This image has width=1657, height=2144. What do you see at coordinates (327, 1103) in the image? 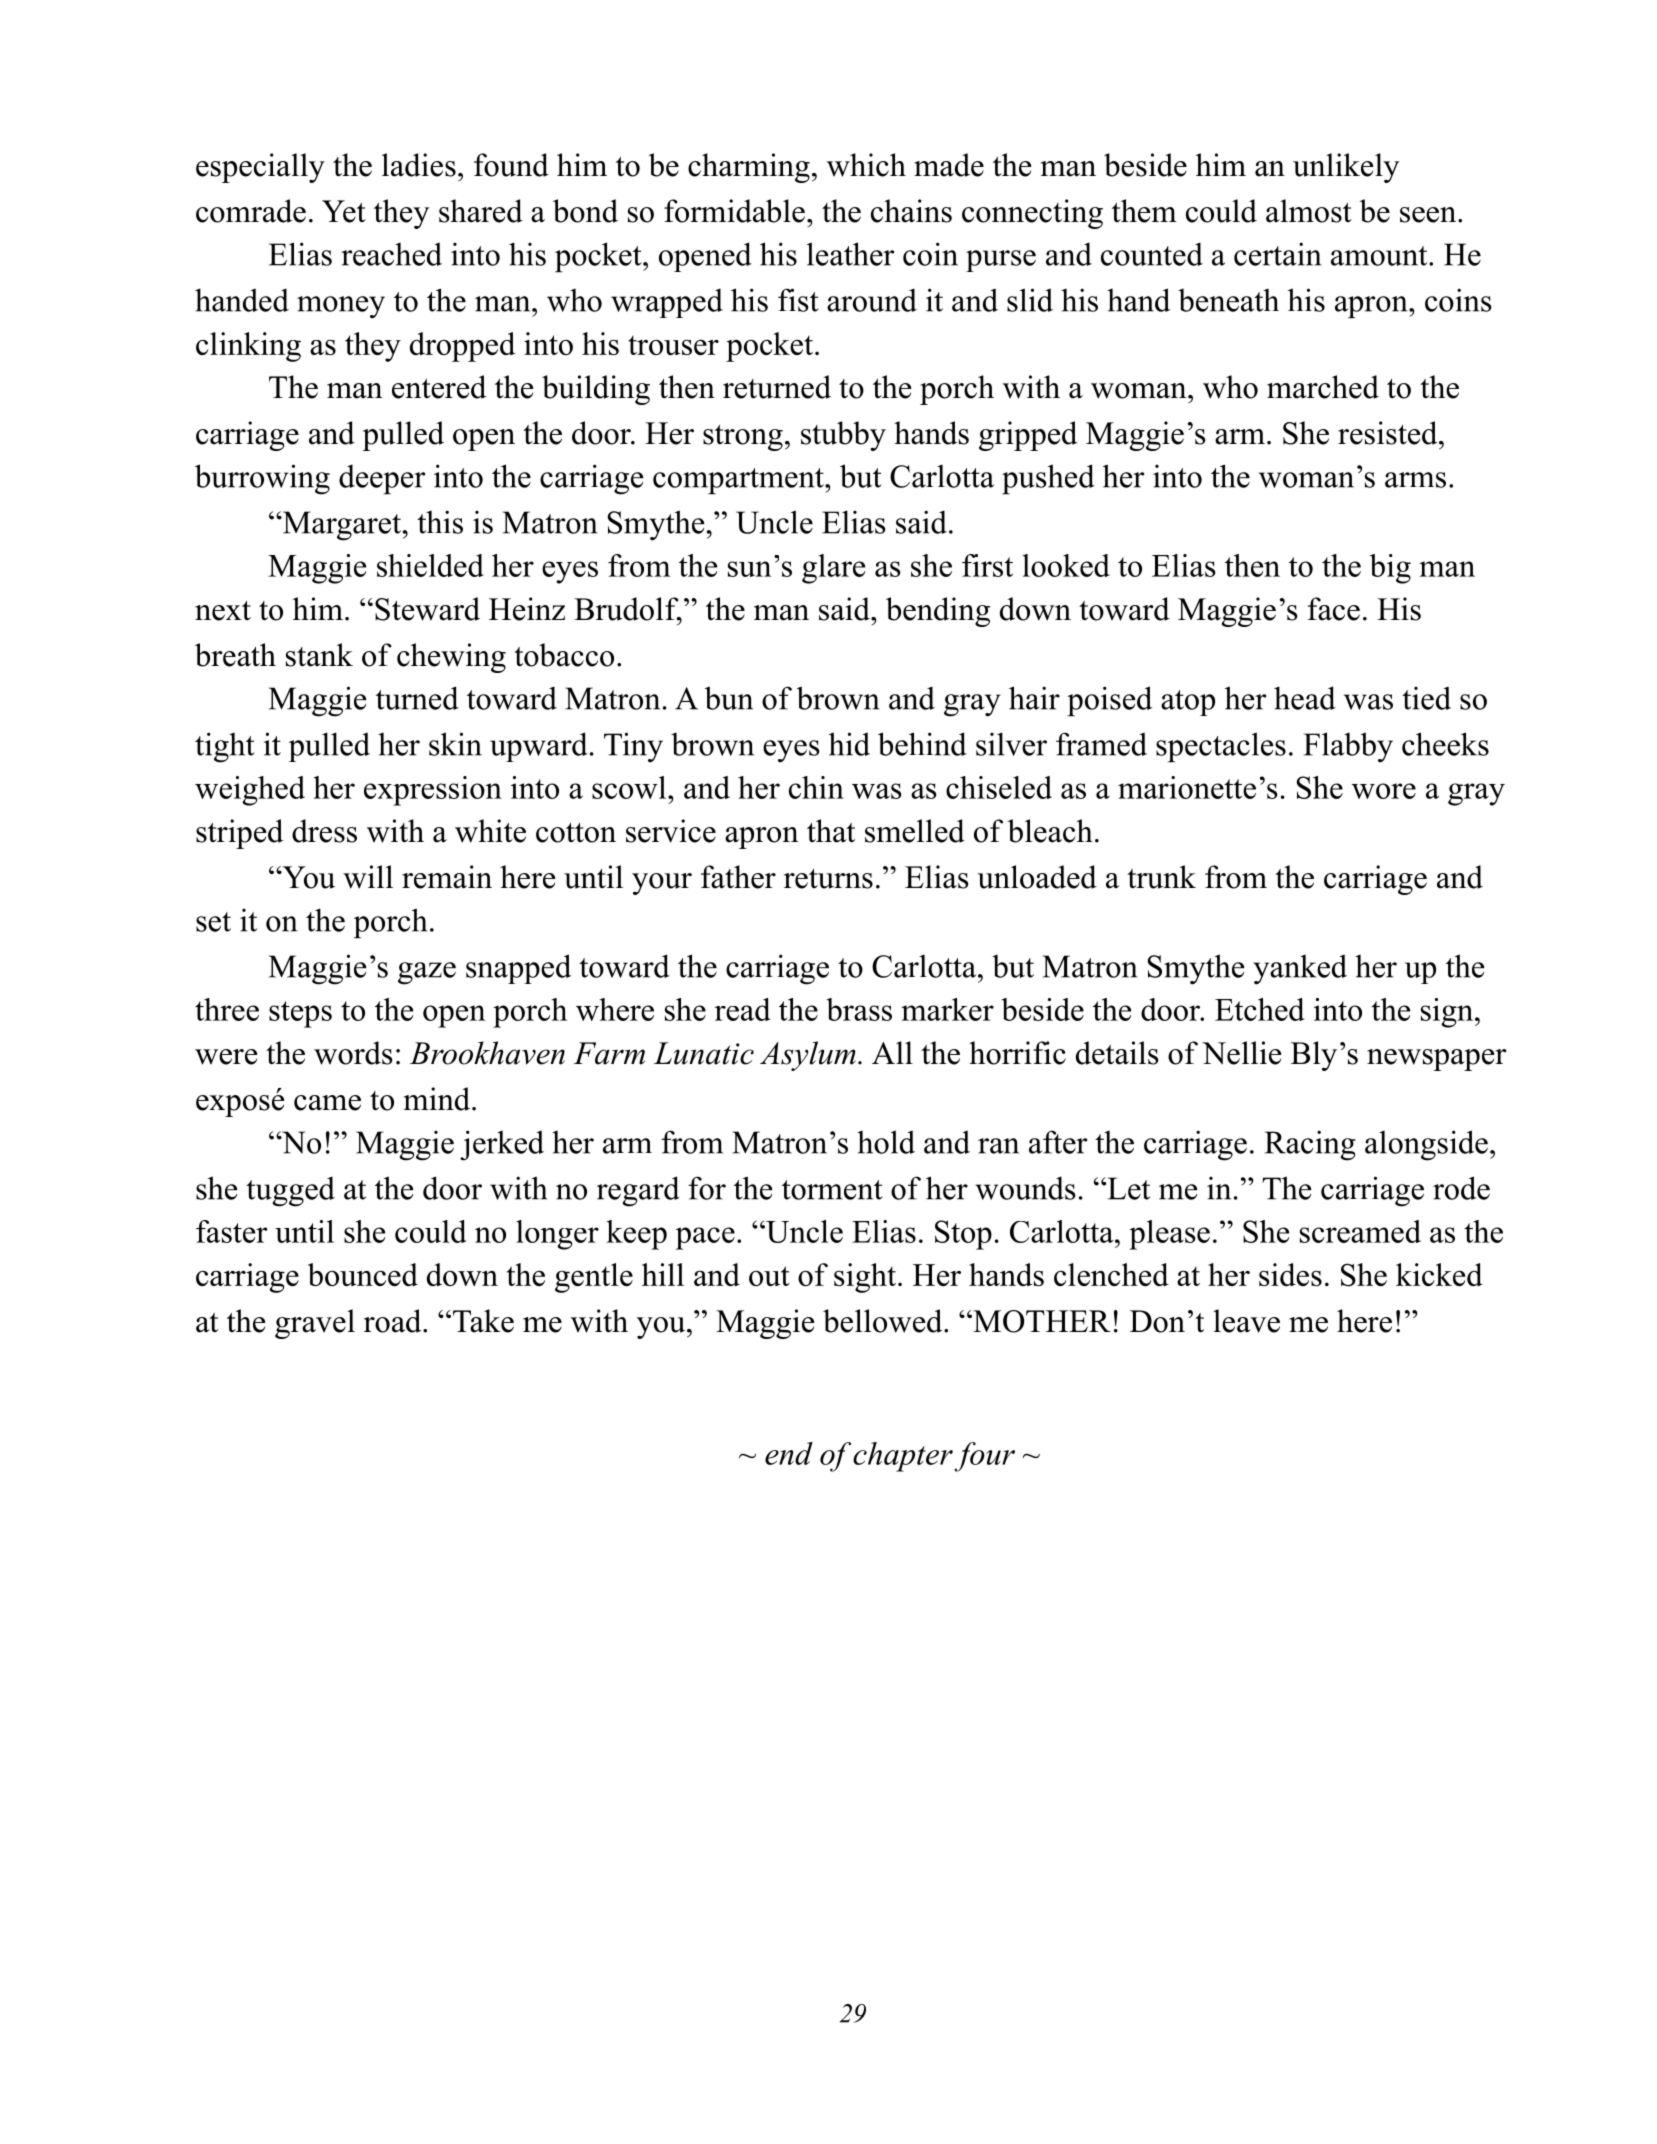
I see `came` at bounding box center [327, 1103].
